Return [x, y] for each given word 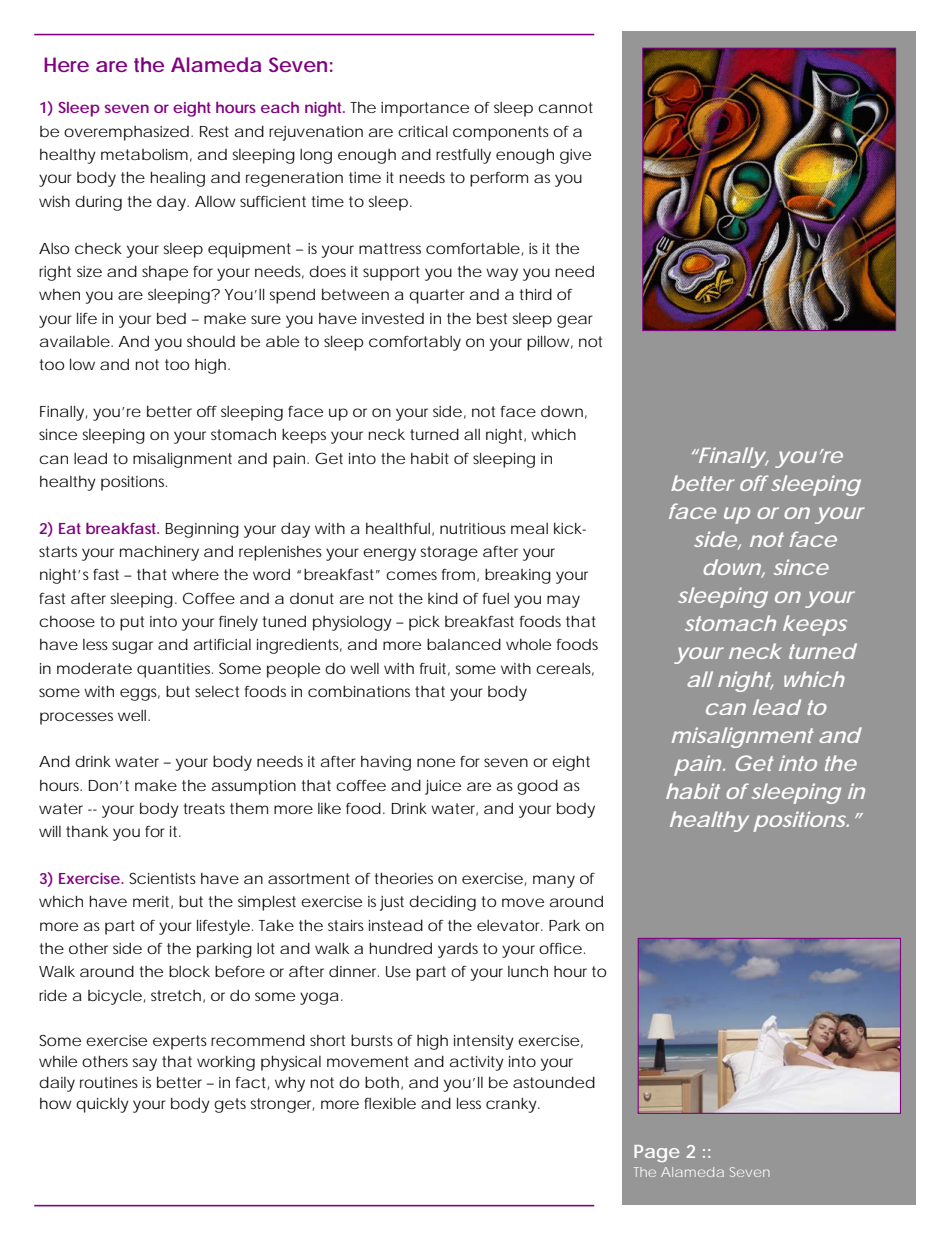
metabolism [144, 154]
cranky [512, 1105]
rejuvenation [316, 133]
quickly [102, 1105]
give [575, 156]
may [563, 601]
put [132, 623]
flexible [390, 1103]
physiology [352, 623]
